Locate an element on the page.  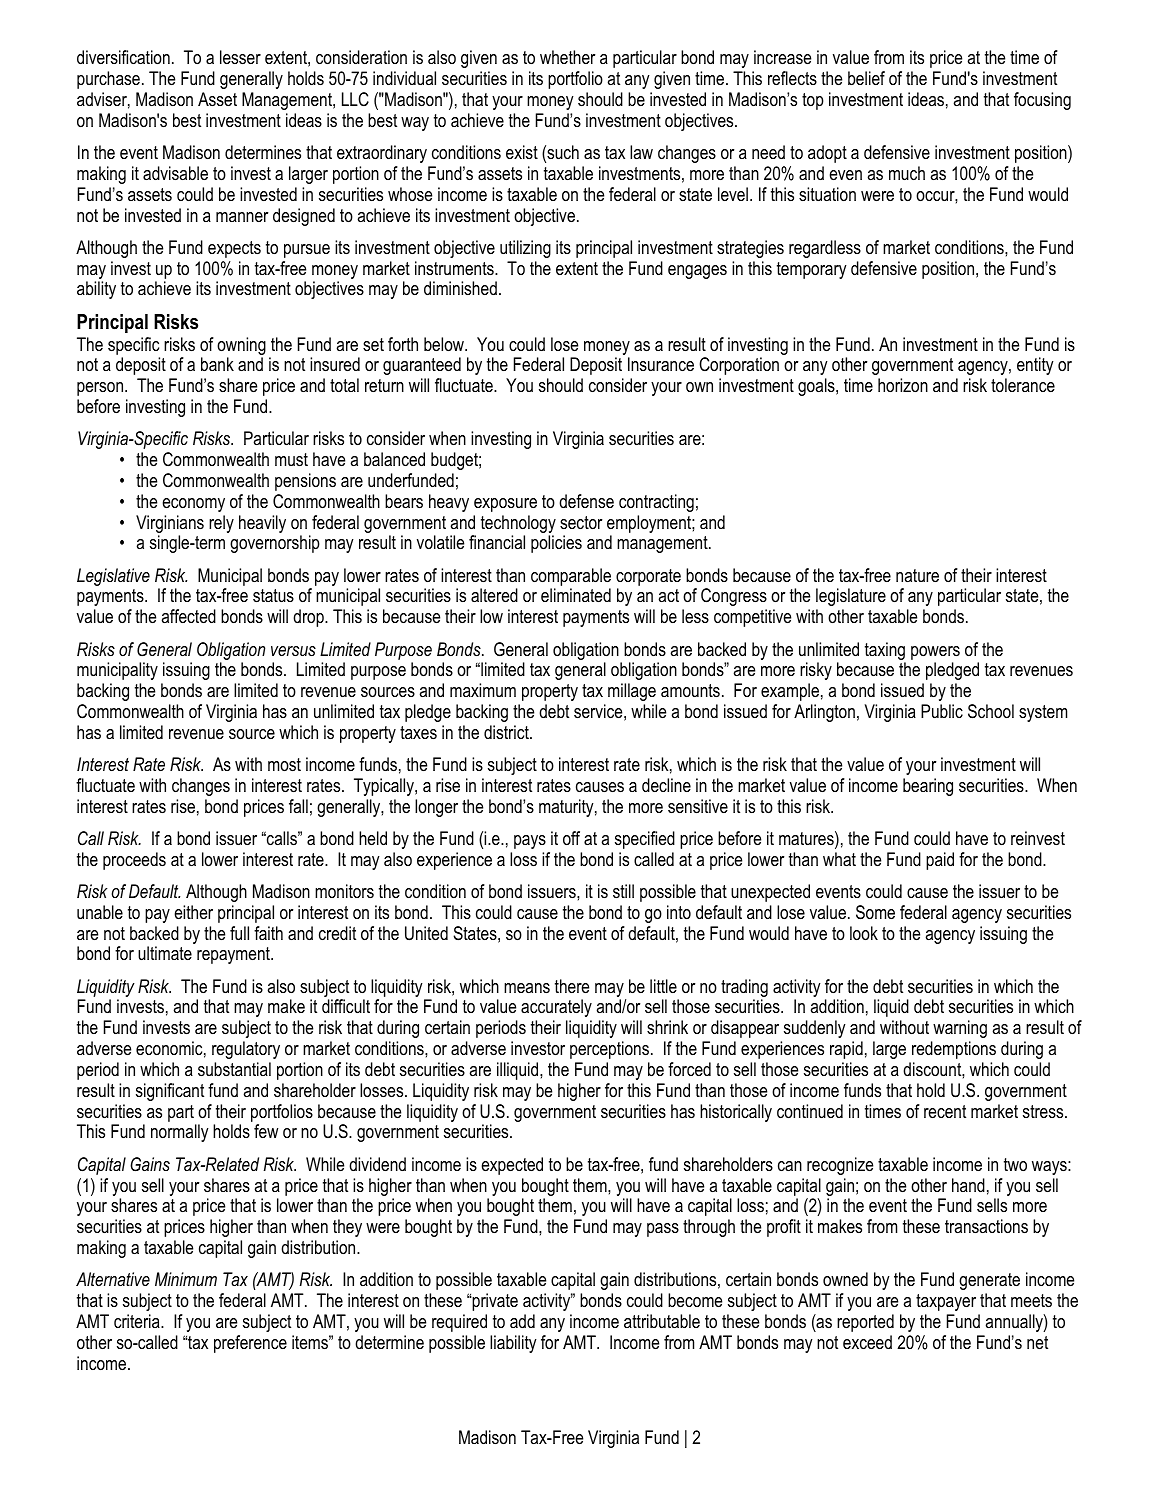
Public is located at coordinates (942, 711).
